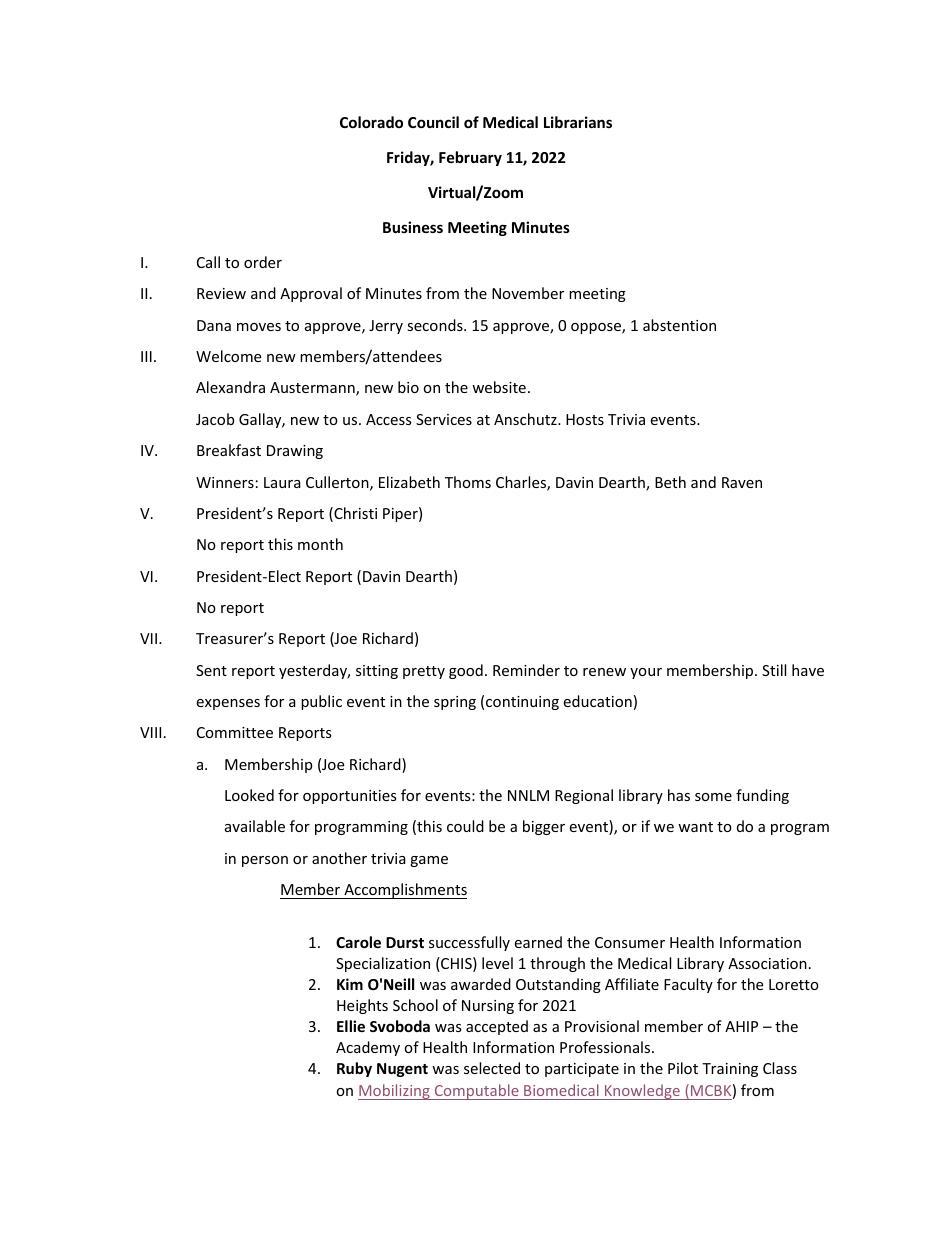 This screenshot has width=952, height=1233. Describe the element at coordinates (476, 1092) in the screenshot. I see `Computable` at that location.
